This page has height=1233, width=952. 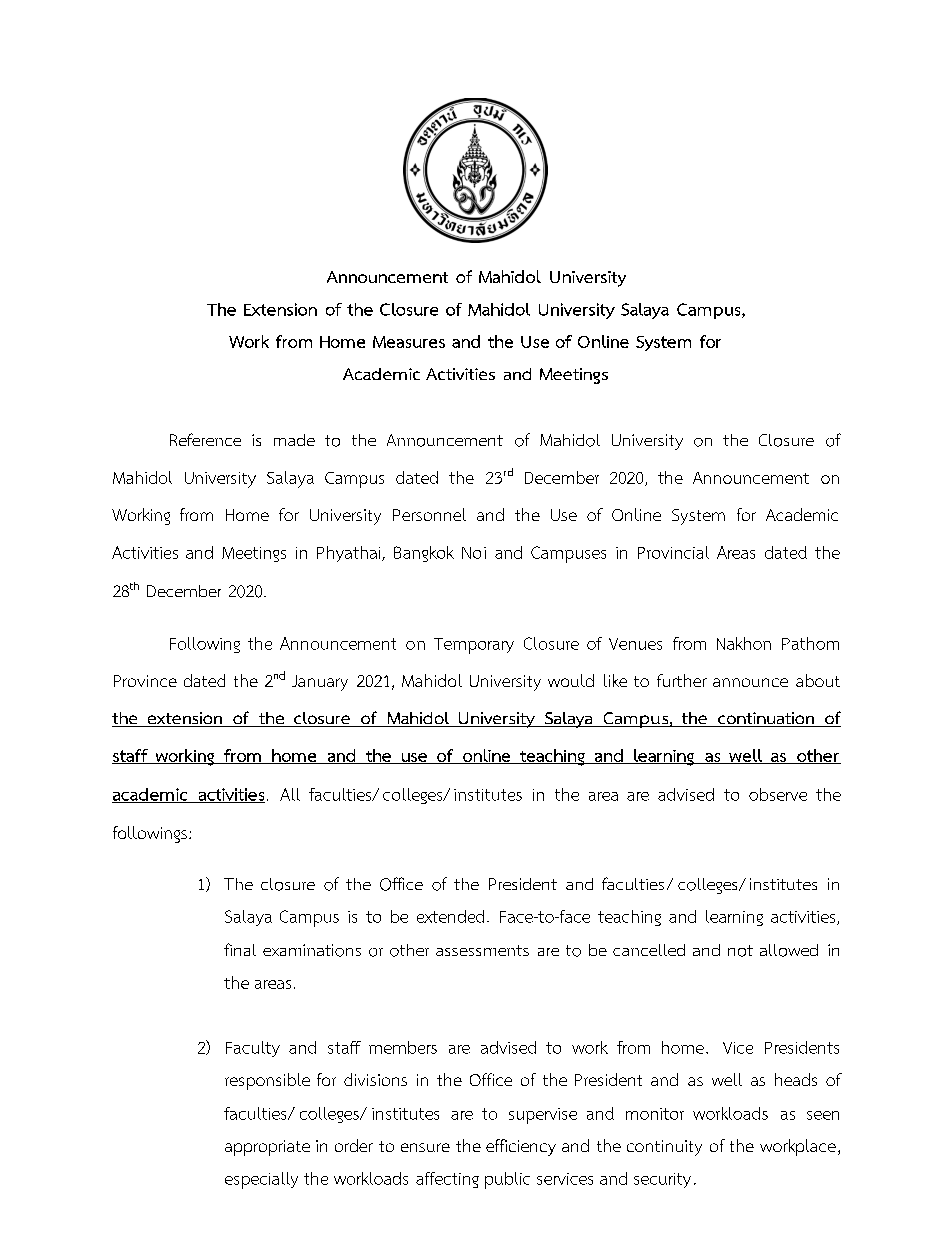 I want to click on Reference, so click(x=205, y=439).
